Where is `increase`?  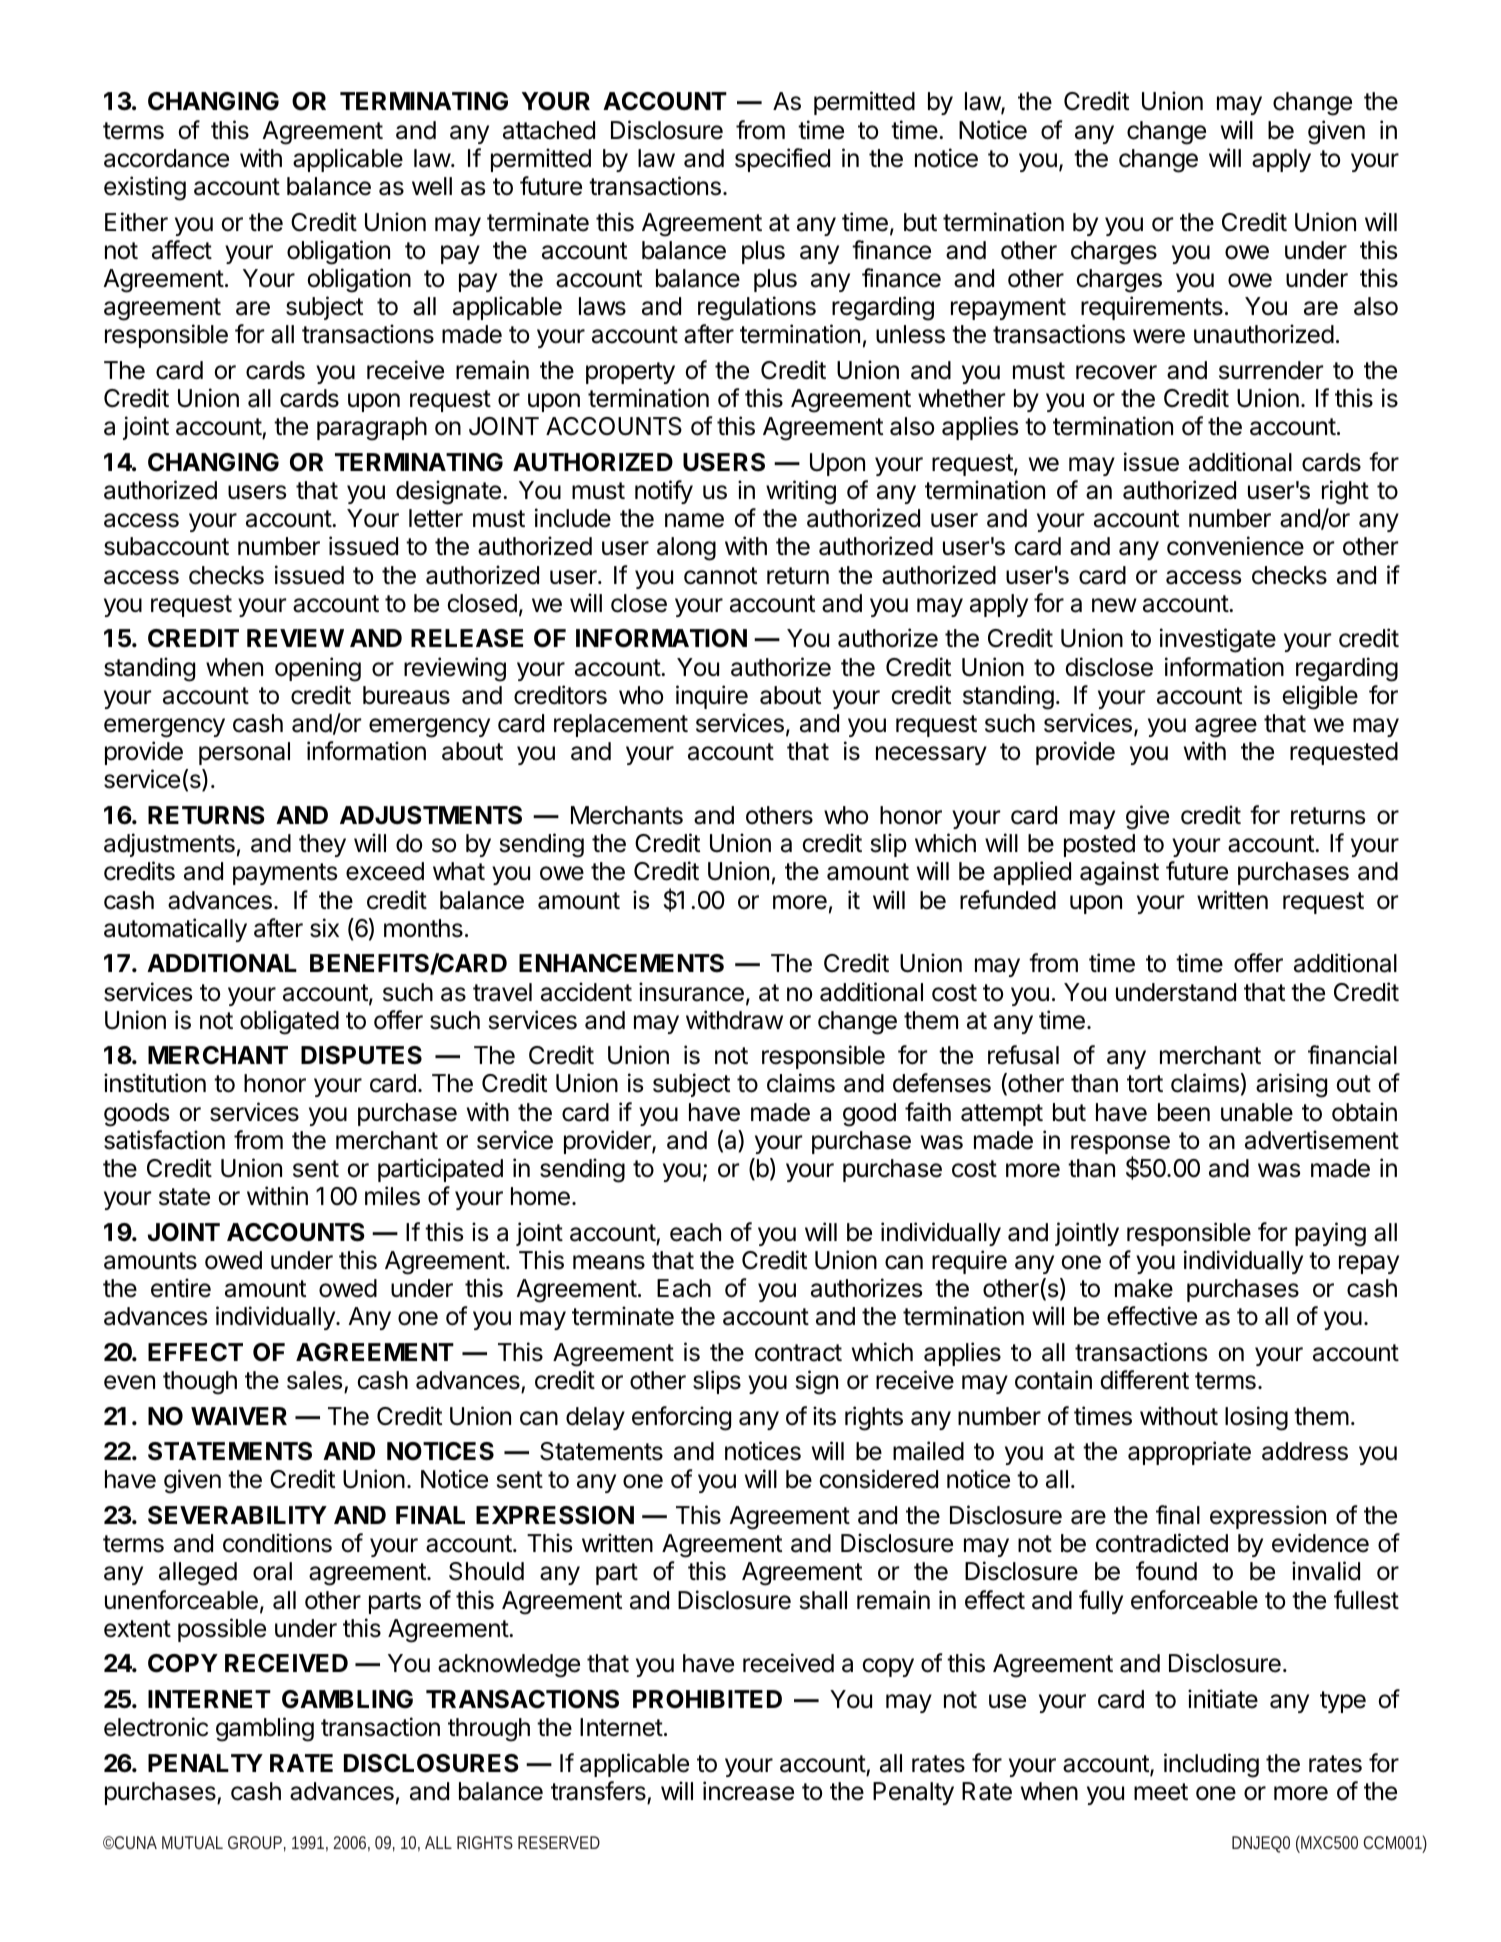
increase is located at coordinates (748, 1791).
